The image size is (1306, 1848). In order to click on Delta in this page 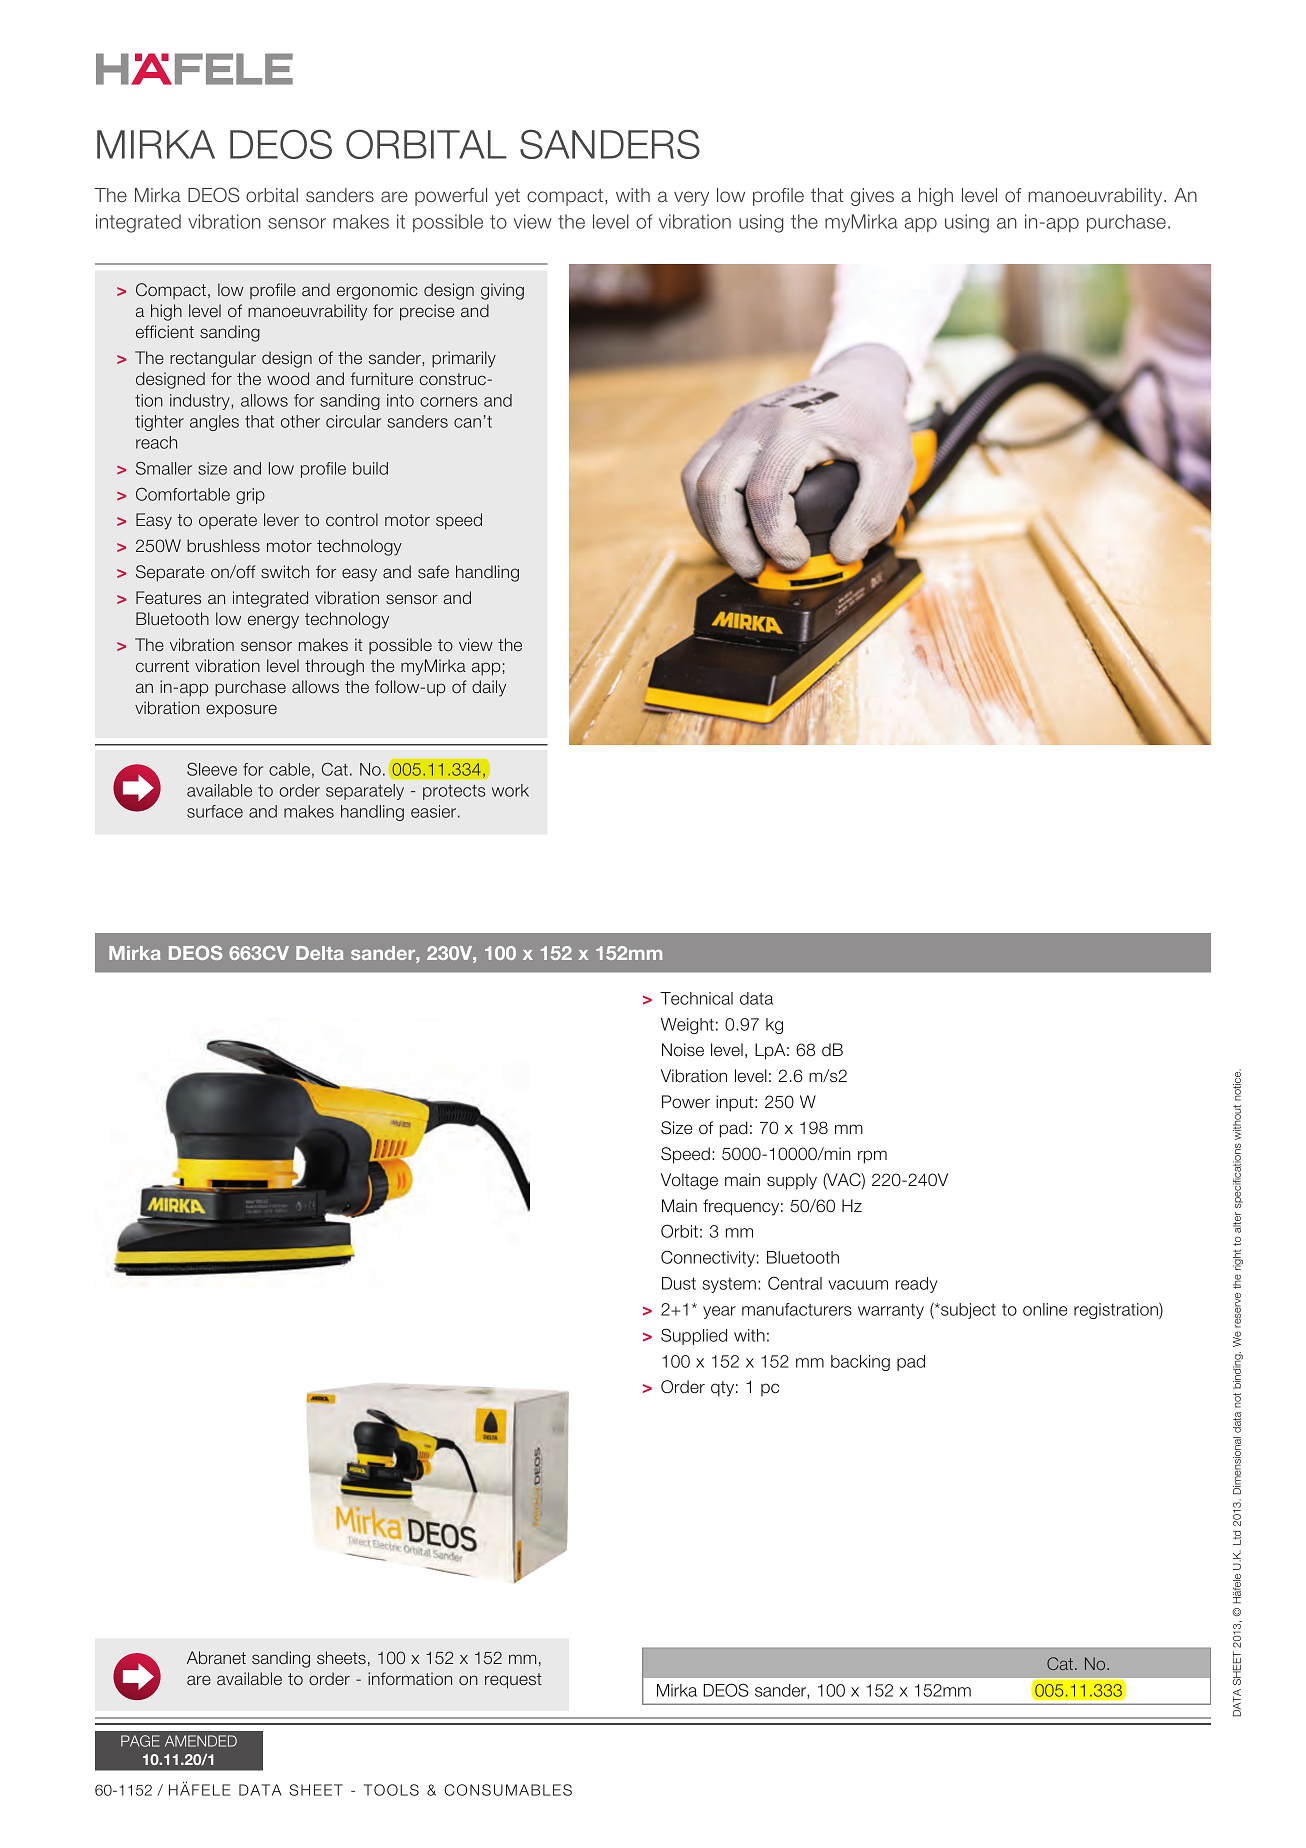, I will do `click(319, 953)`.
